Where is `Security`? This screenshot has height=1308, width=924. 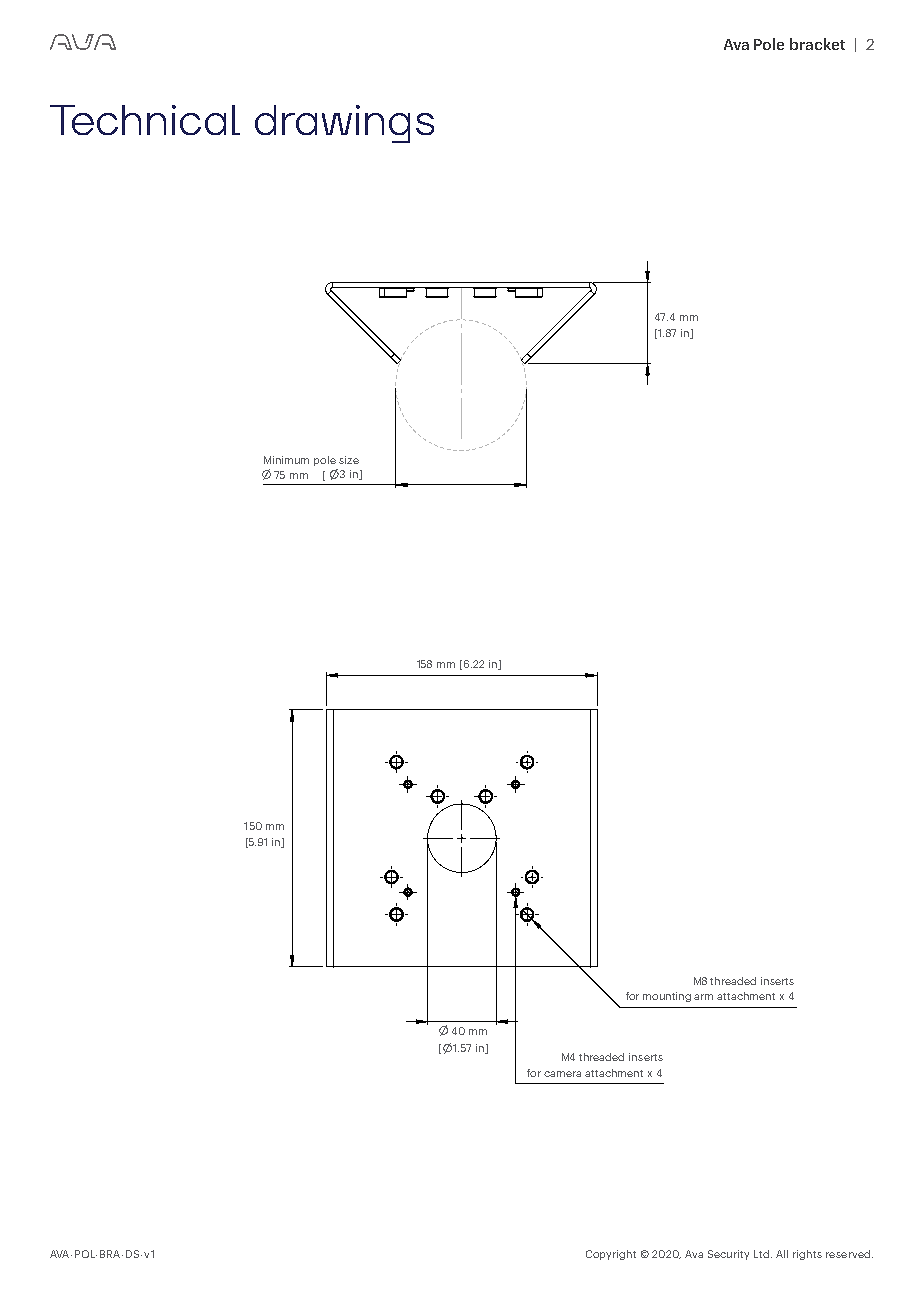 Security is located at coordinates (728, 1255).
